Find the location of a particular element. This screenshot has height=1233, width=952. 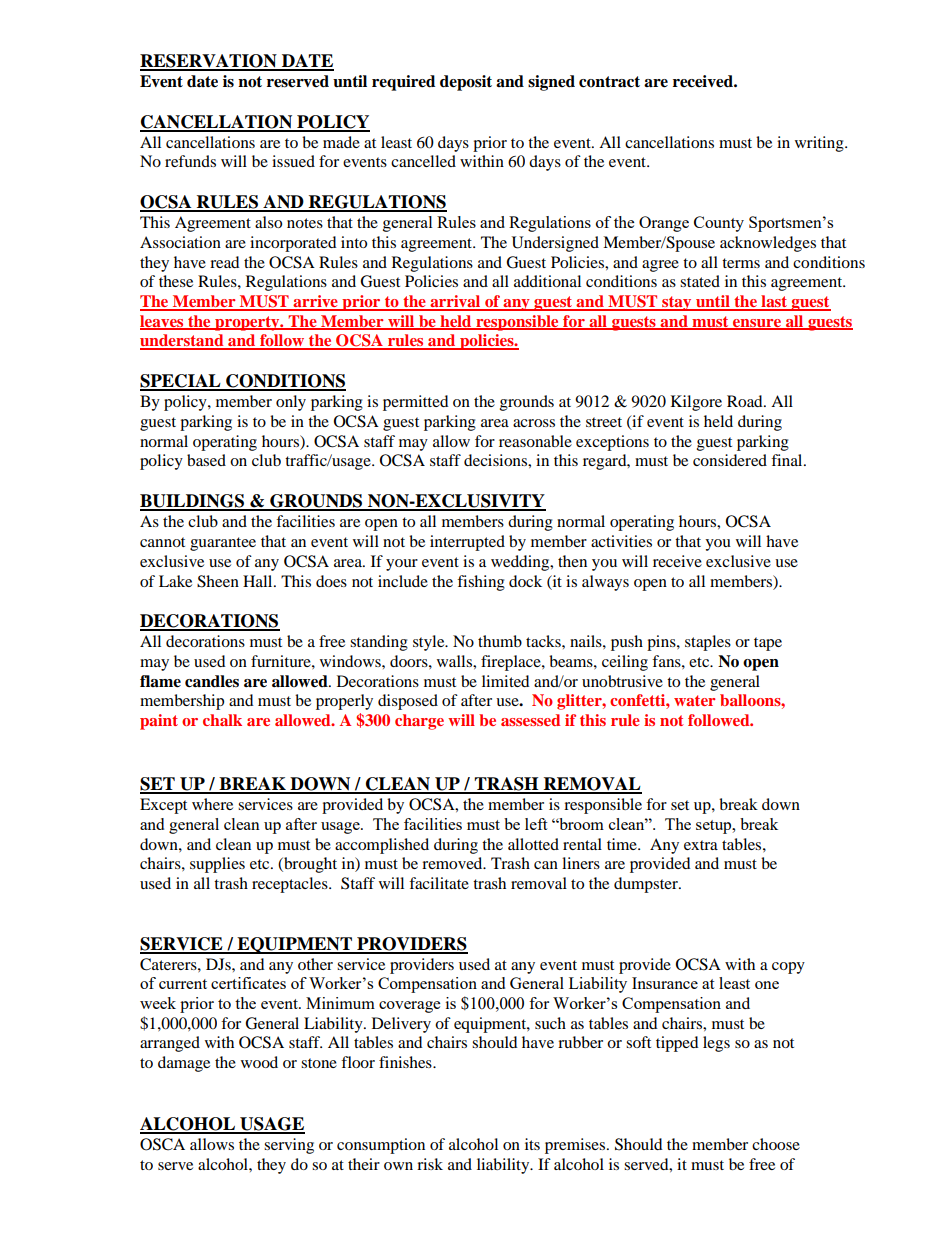

tape is located at coordinates (768, 644).
